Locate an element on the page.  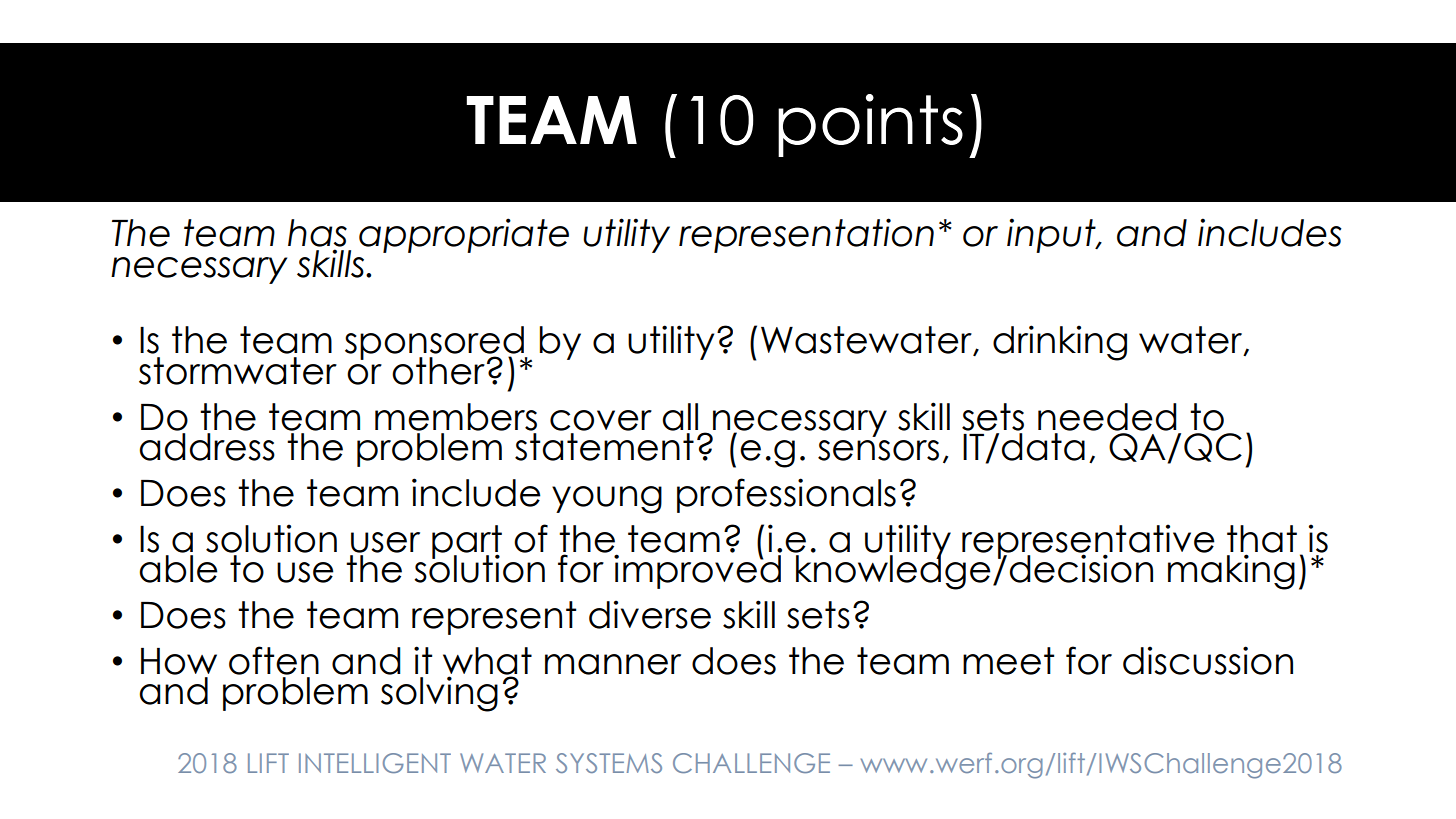
INTELLIGENT is located at coordinates (375, 763).
